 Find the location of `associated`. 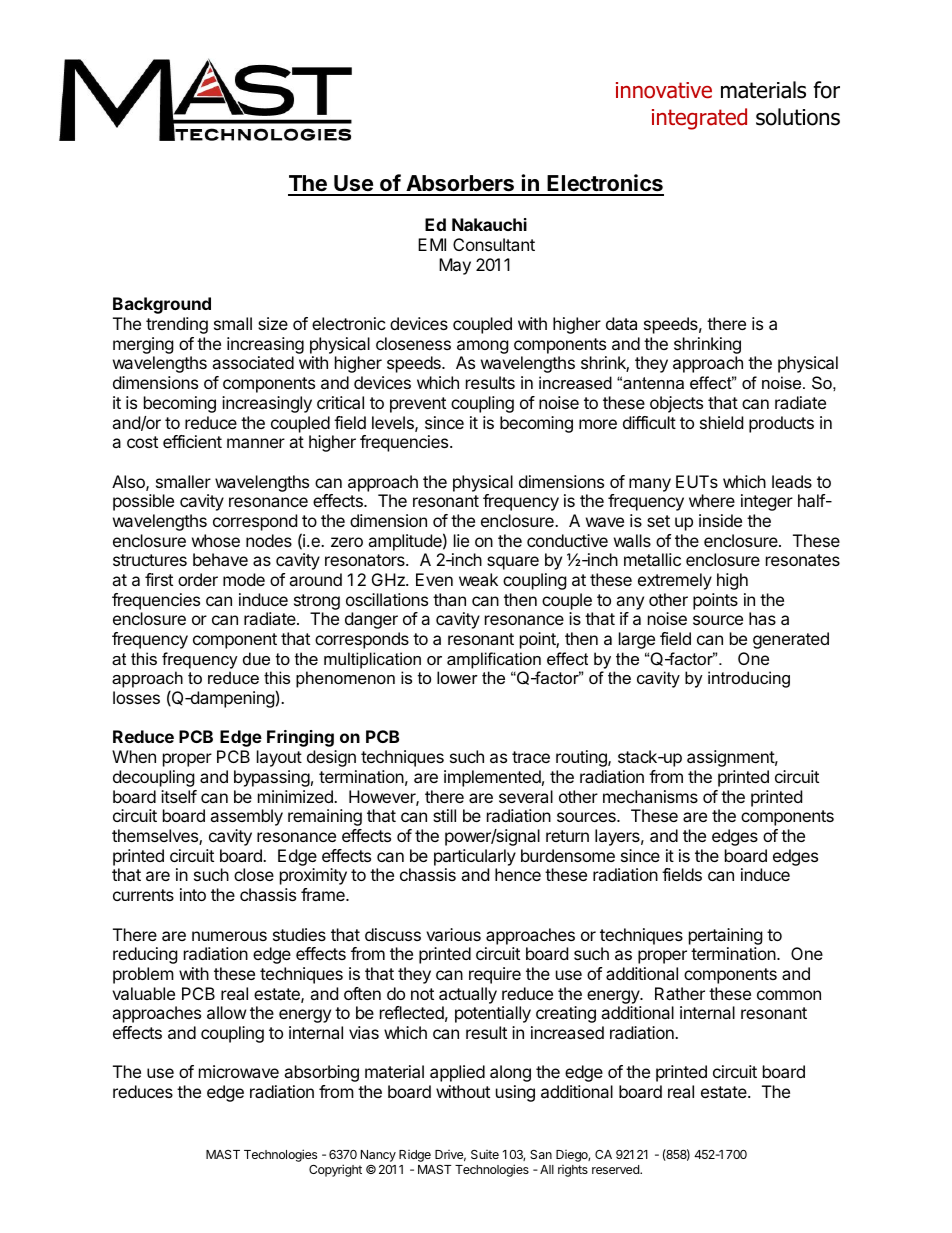

associated is located at coordinates (253, 362).
